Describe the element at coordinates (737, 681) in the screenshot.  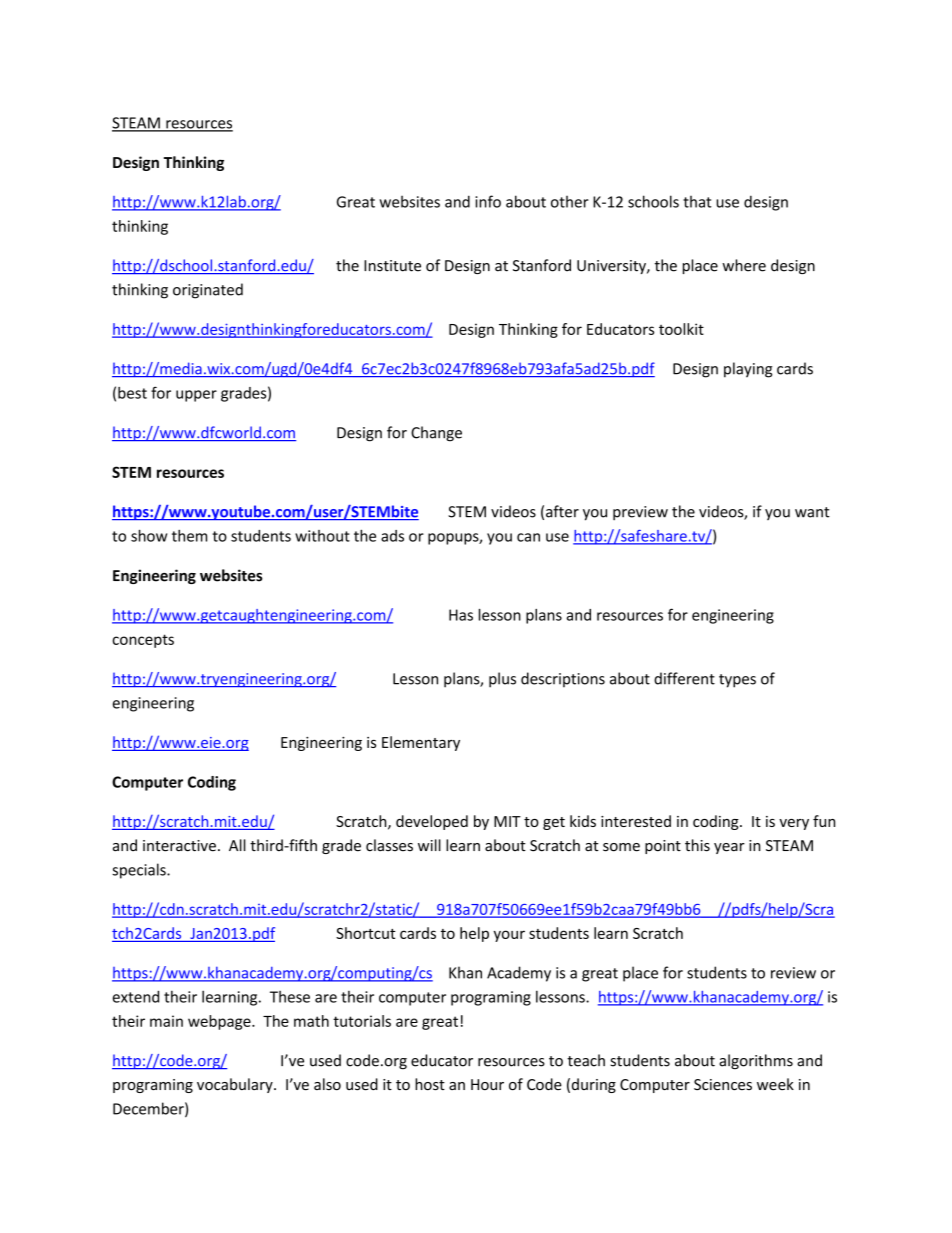
I see `types` at that location.
